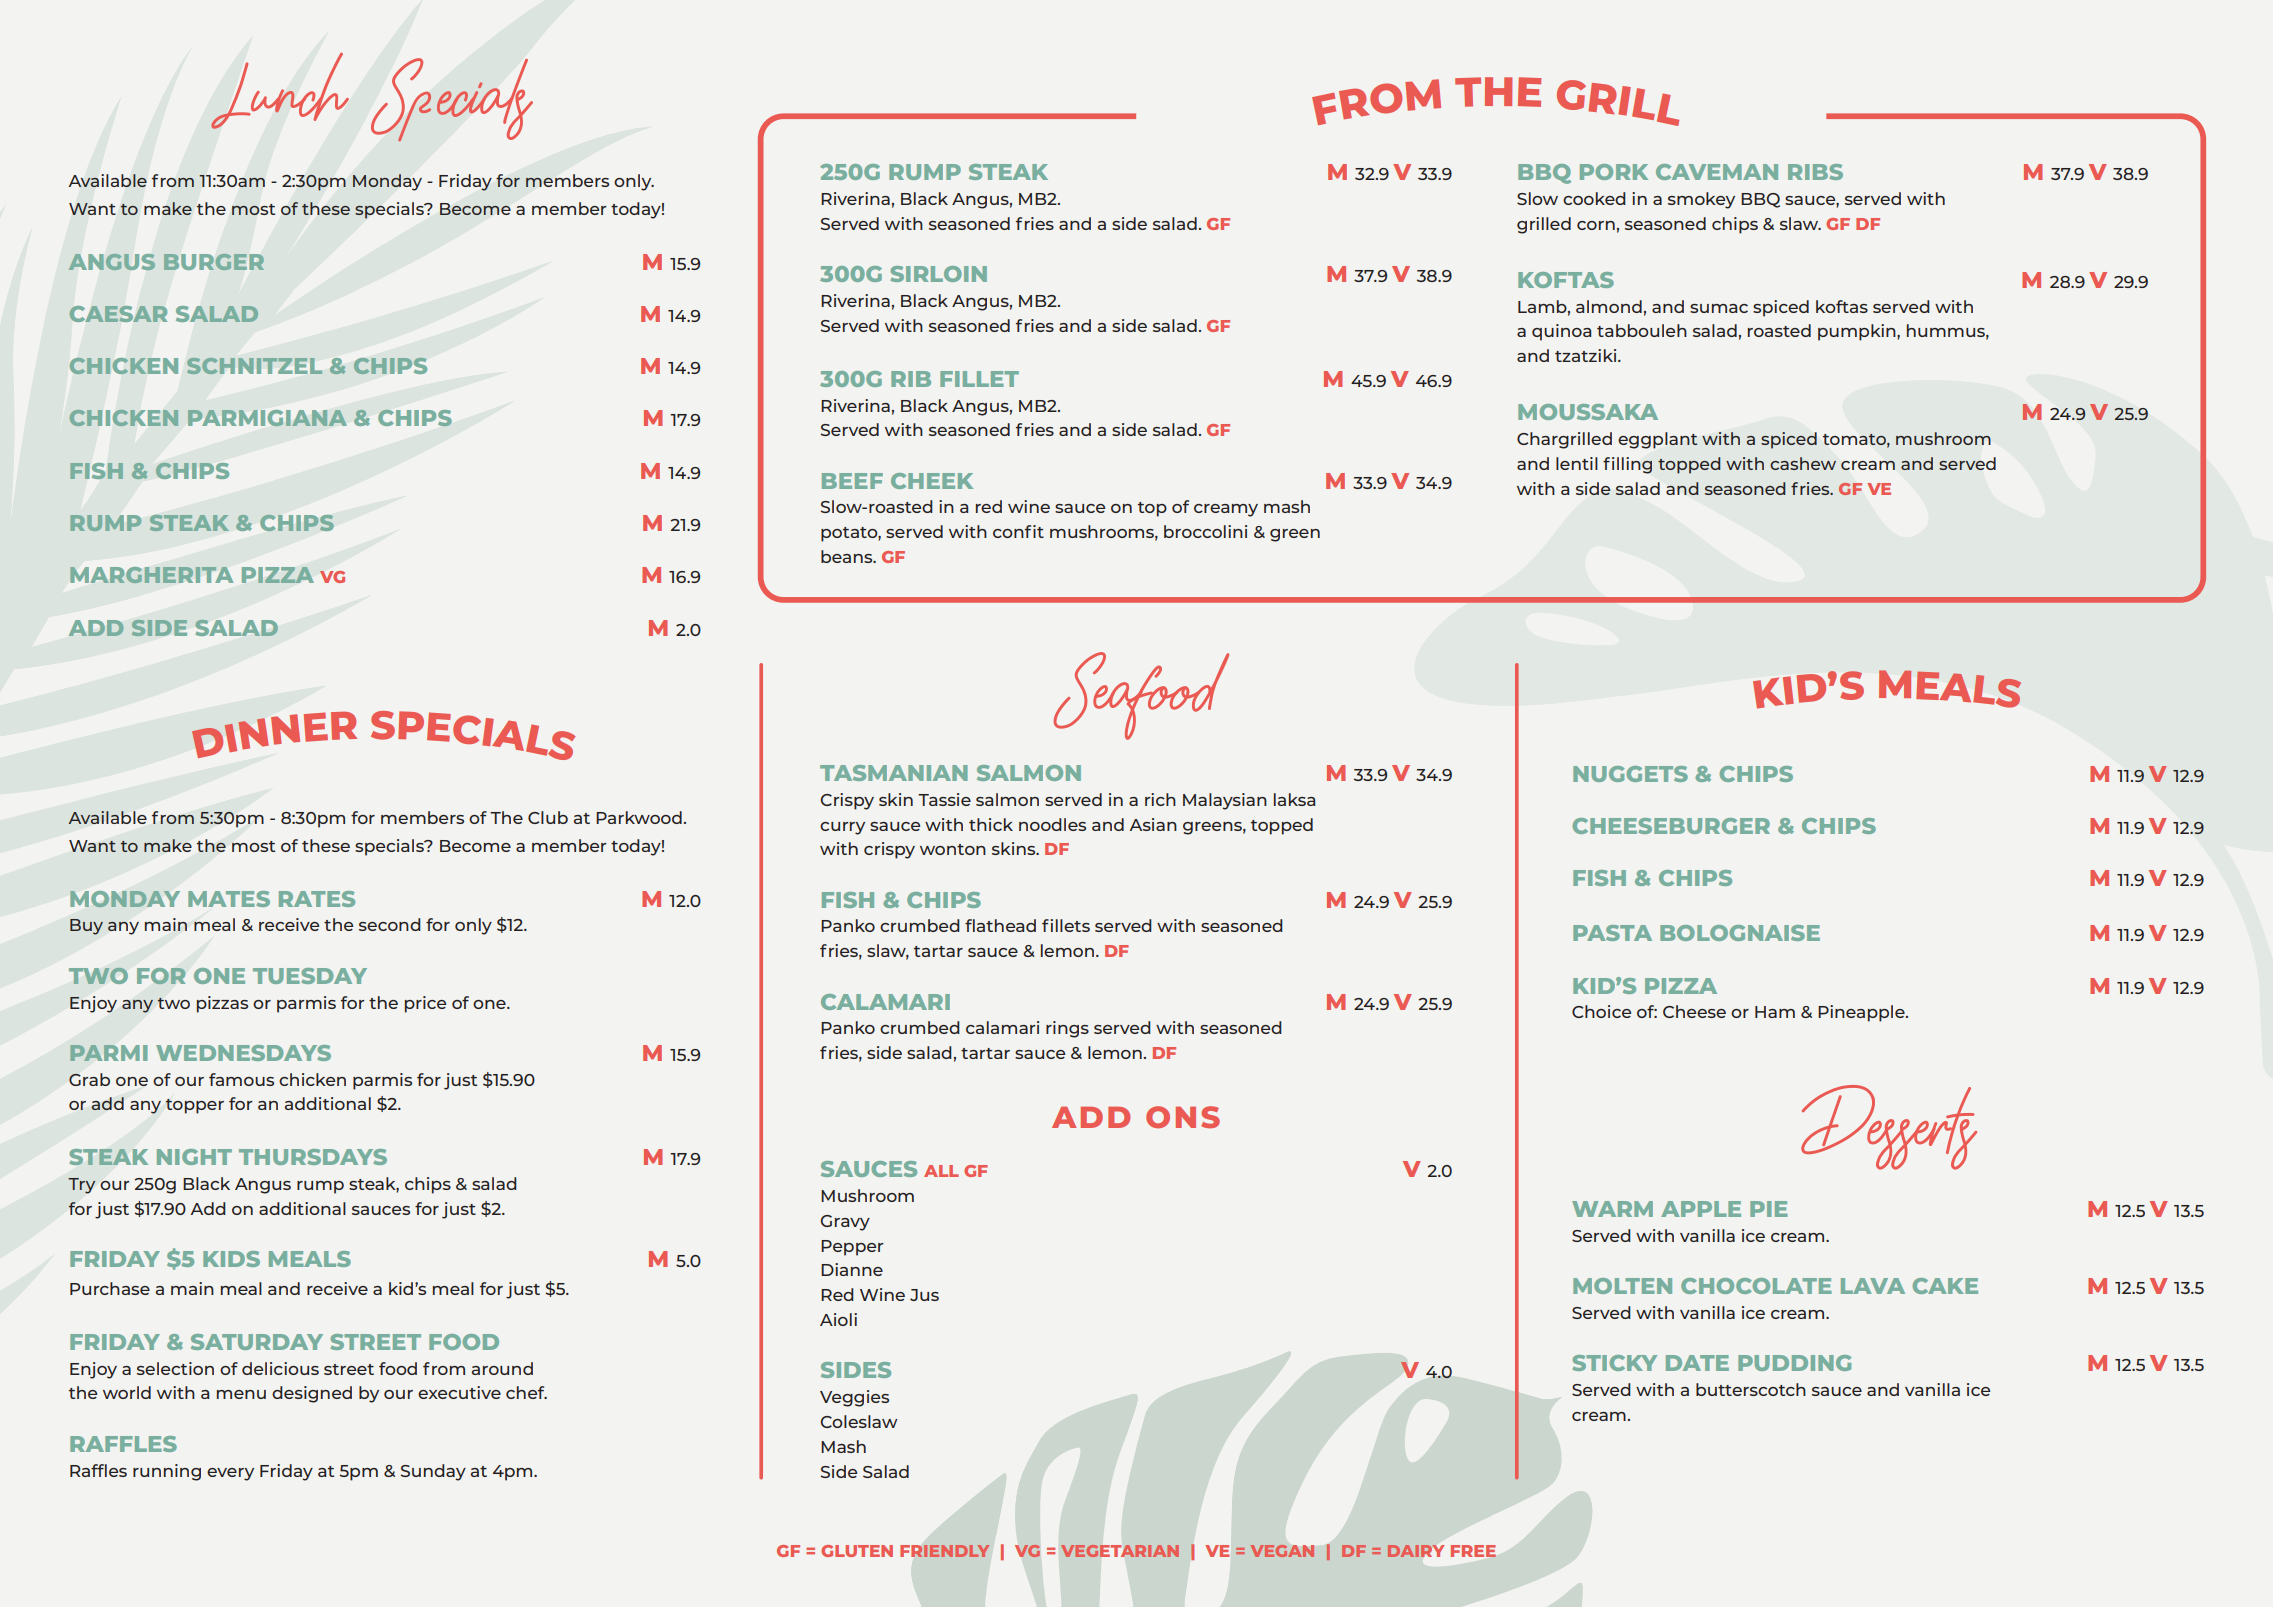  What do you see at coordinates (1594, 198) in the page?
I see `cooked` at bounding box center [1594, 198].
